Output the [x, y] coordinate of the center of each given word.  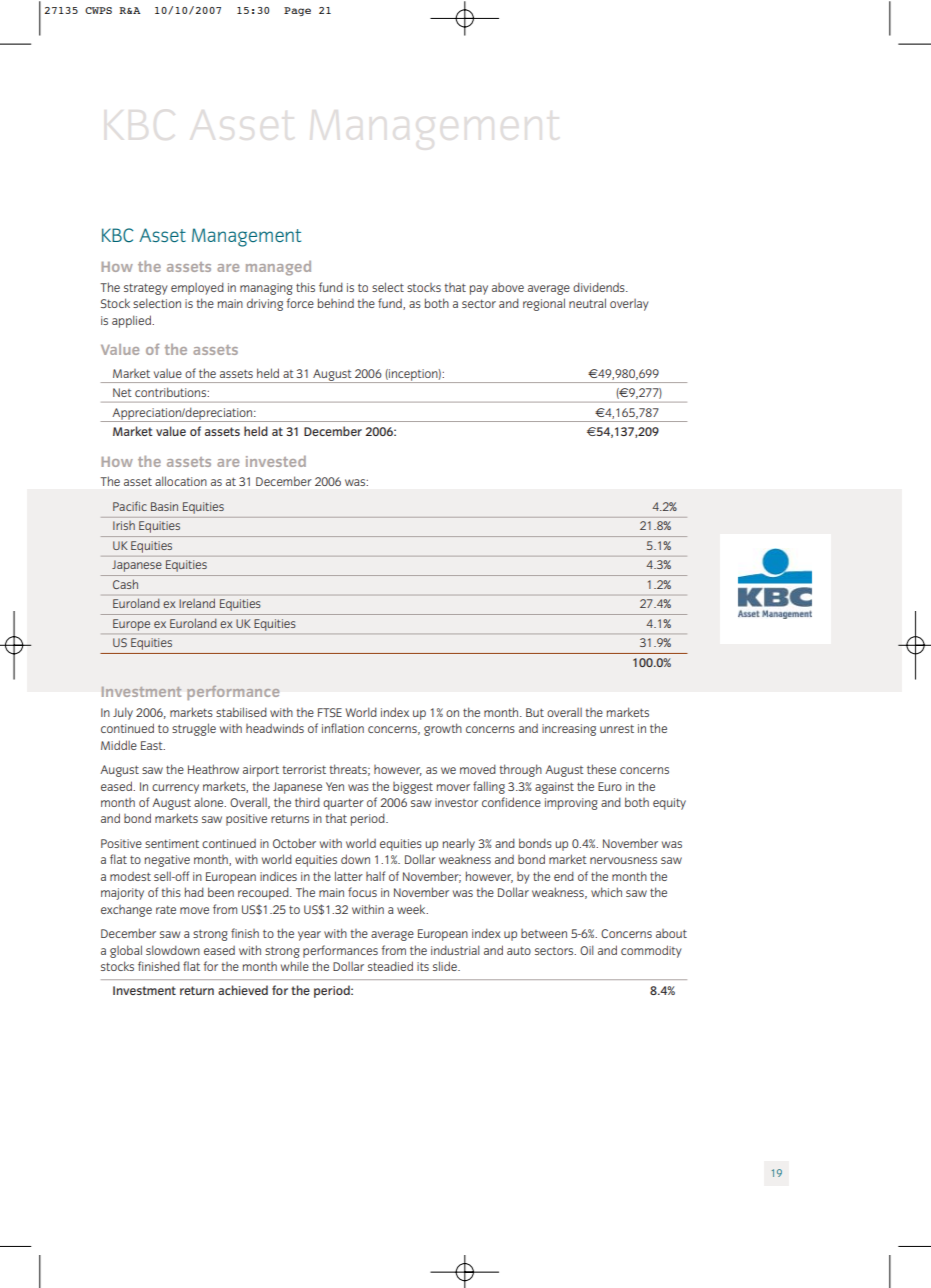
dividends [600, 287]
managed [278, 268]
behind [336, 303]
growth [443, 729]
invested [276, 461]
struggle [194, 729]
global [126, 951]
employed [197, 288]
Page [297, 11]
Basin [164, 506]
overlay [629, 305]
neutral [587, 303]
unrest [617, 728]
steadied [390, 966]
